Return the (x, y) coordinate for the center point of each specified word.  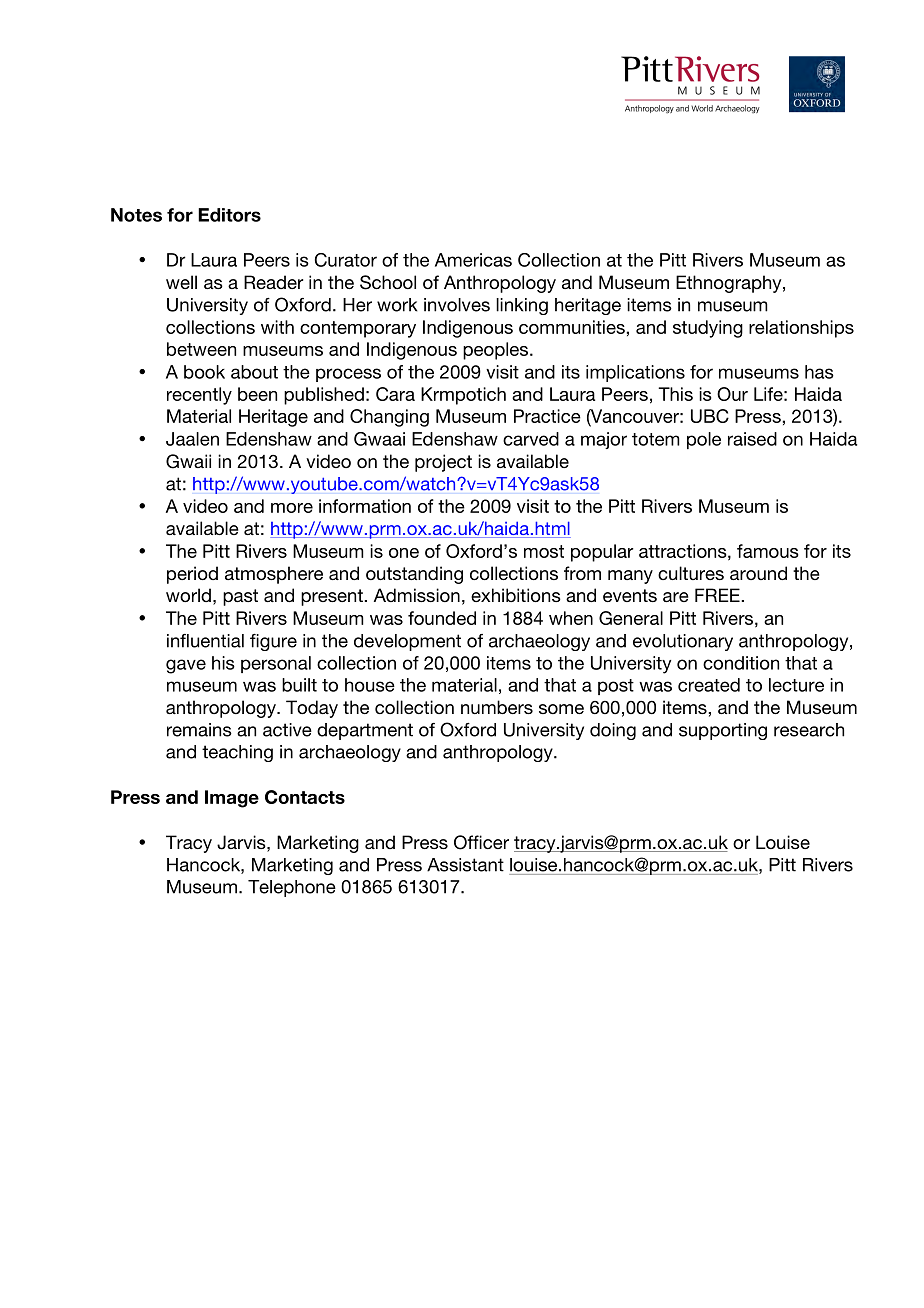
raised (752, 439)
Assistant (465, 865)
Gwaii (188, 461)
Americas (473, 260)
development (407, 642)
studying (708, 329)
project (443, 463)
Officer (481, 842)
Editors (229, 215)
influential (205, 641)
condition (741, 663)
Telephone (292, 888)
